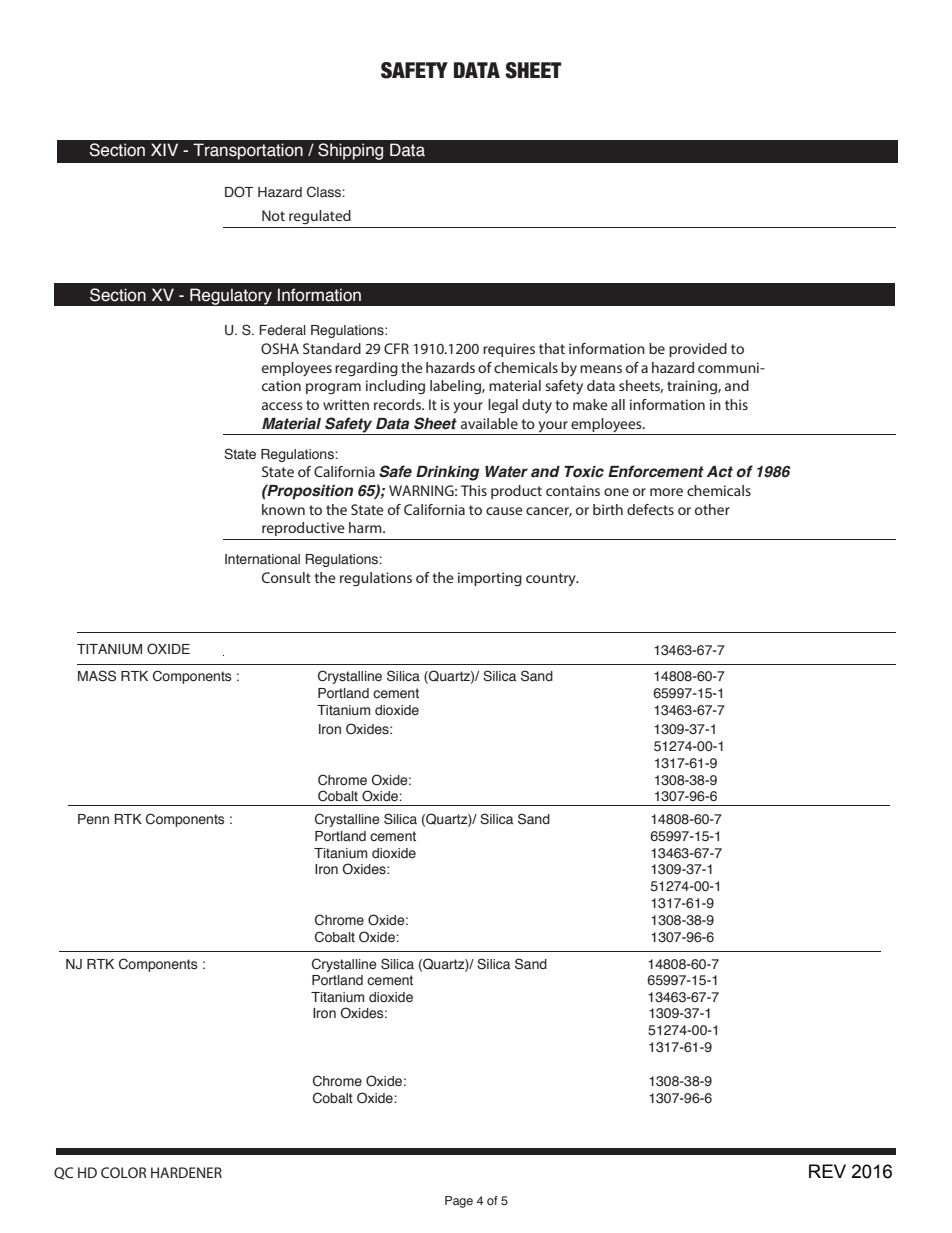  I want to click on Class, so click(325, 192).
